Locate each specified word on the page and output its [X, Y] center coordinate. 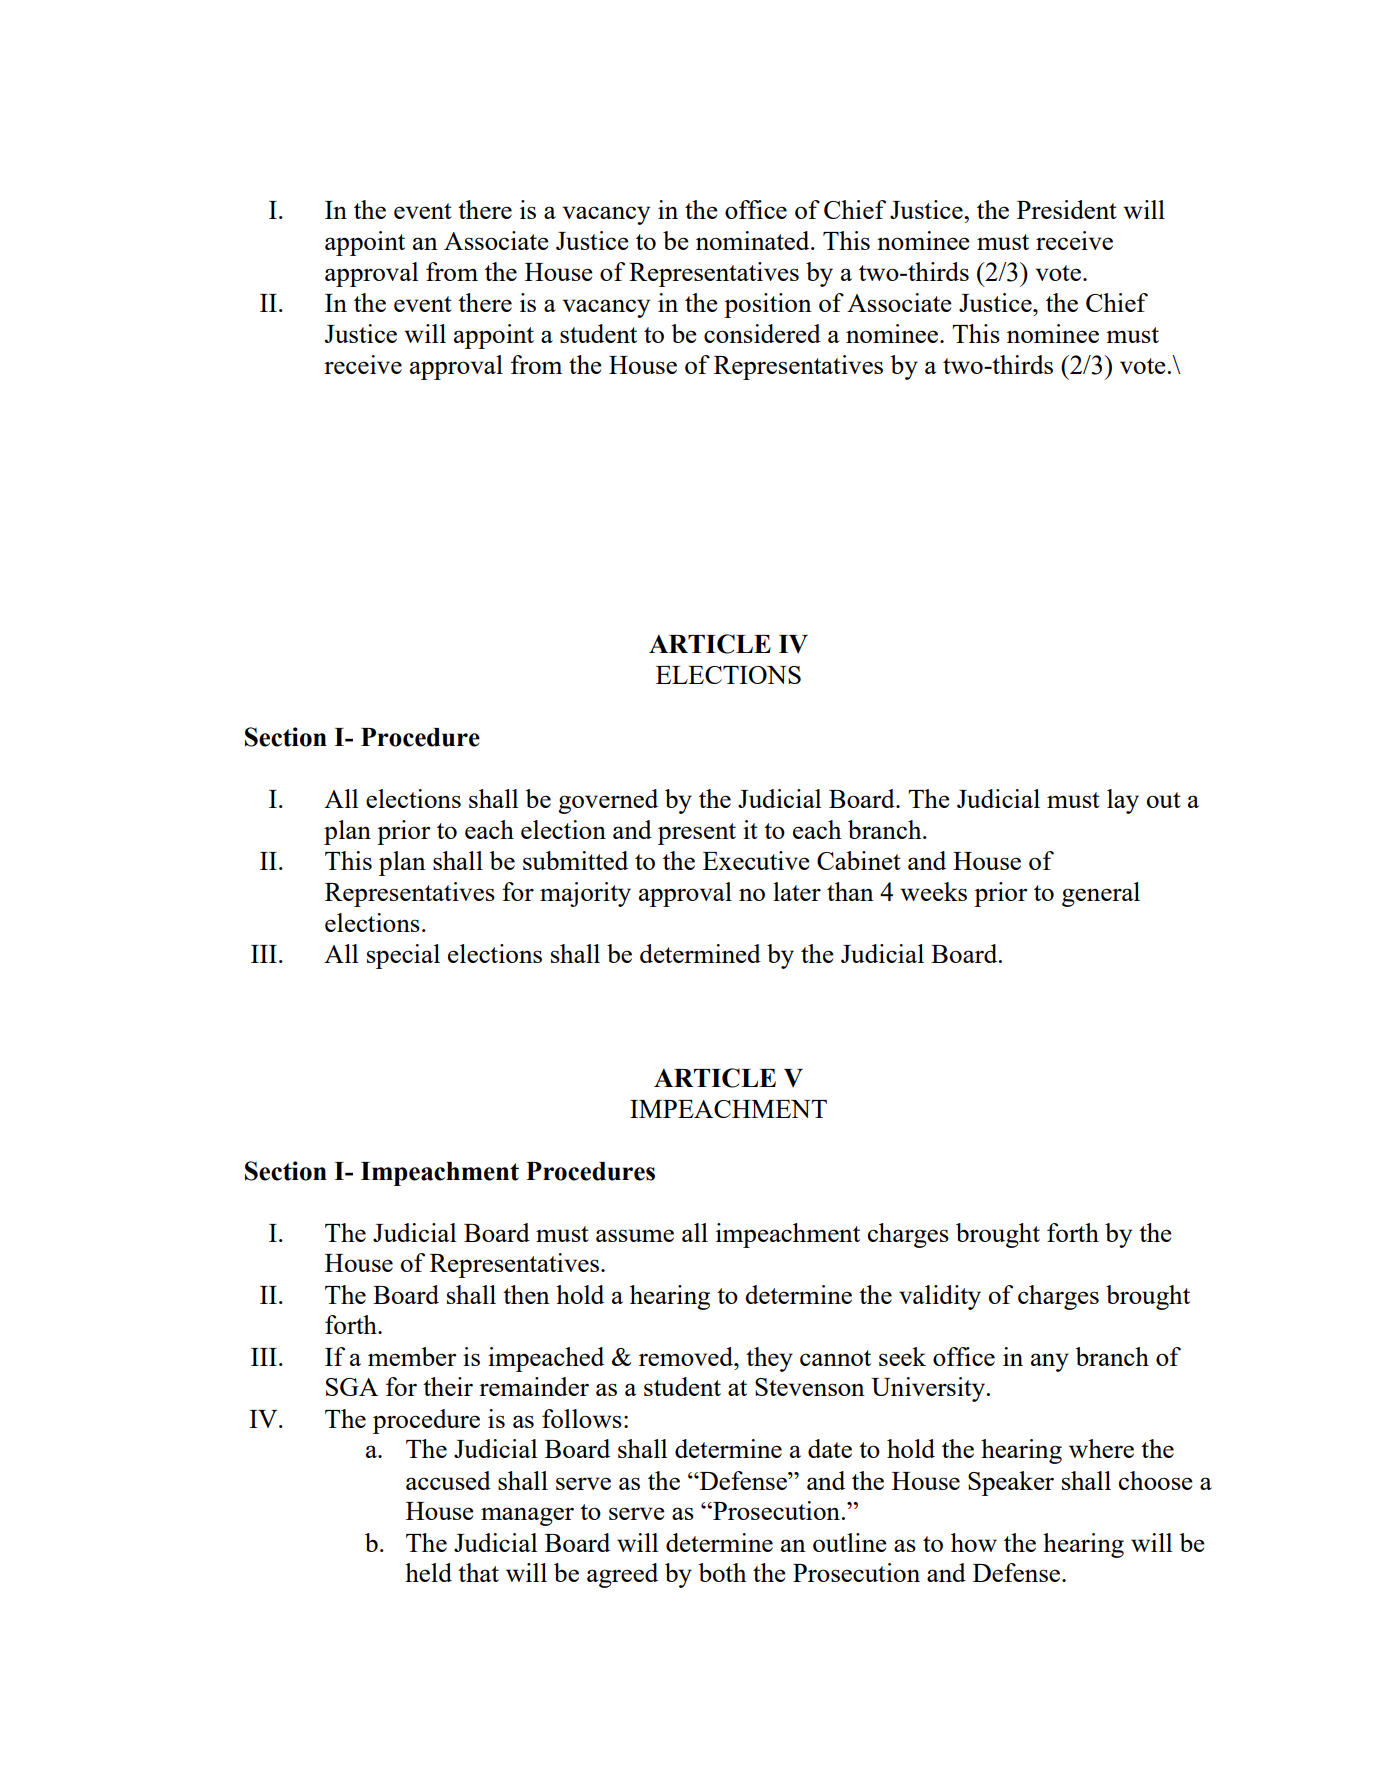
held [428, 1572]
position [768, 305]
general [1101, 894]
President [1067, 209]
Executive [756, 860]
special [403, 956]
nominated [754, 240]
